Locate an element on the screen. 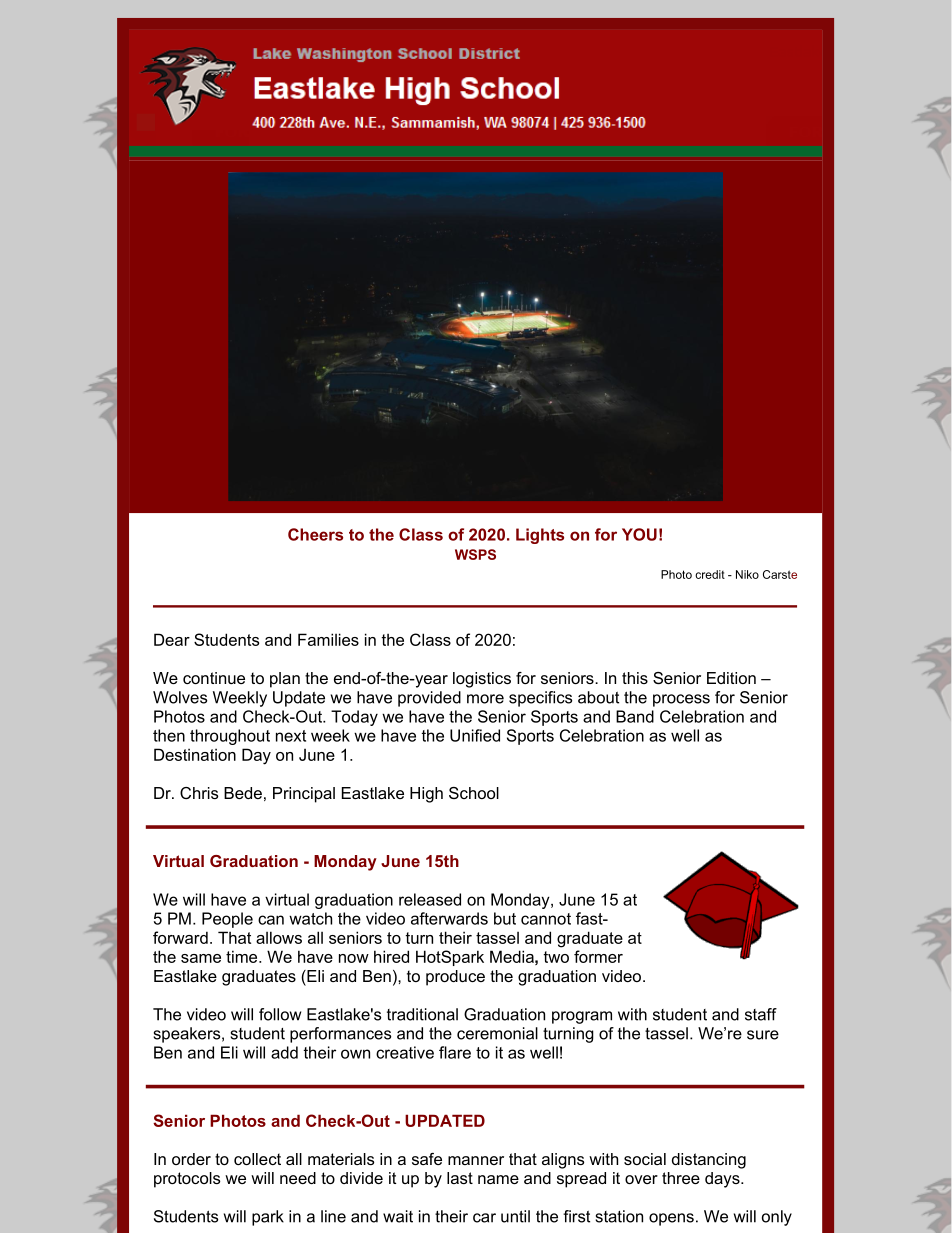 This screenshot has height=1233, width=952. protocols is located at coordinates (187, 1180).
